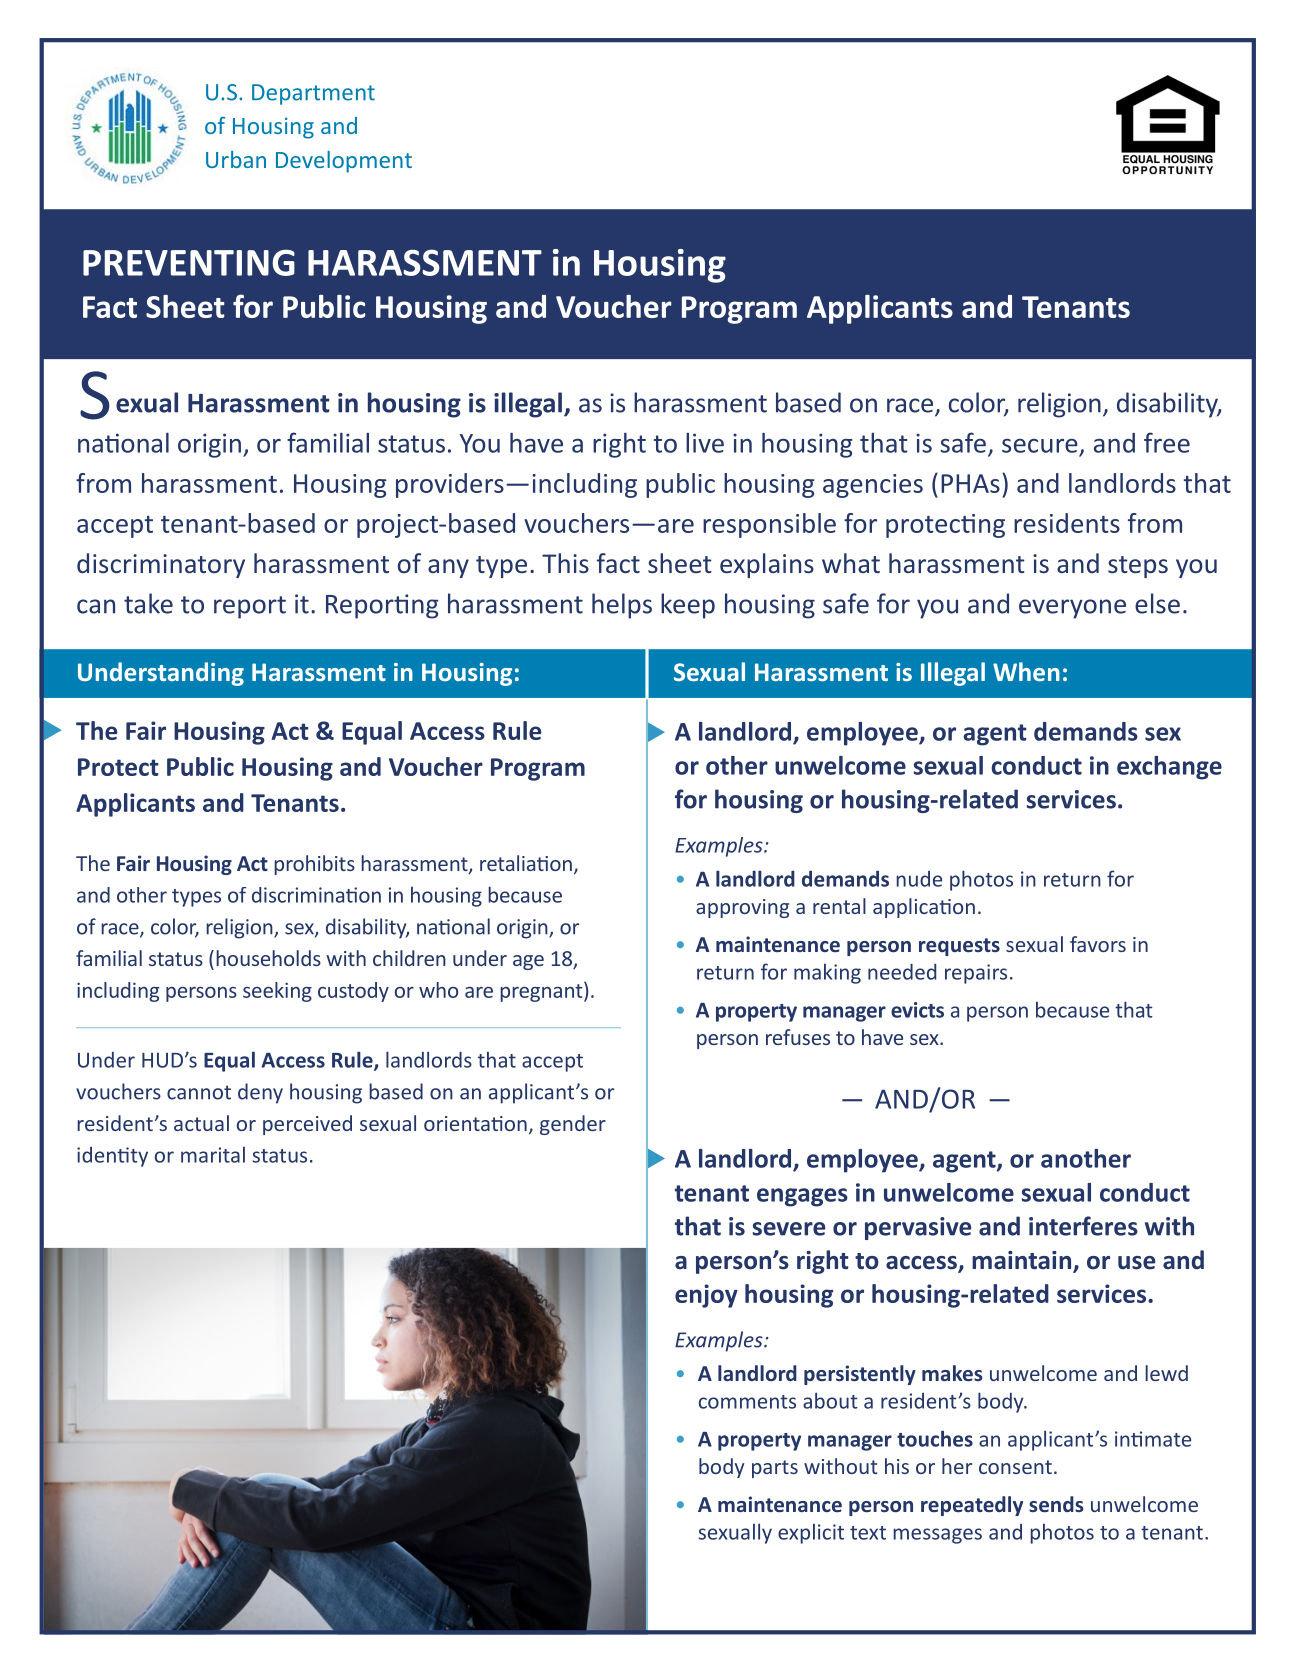 This screenshot has width=1294, height=1674. What do you see at coordinates (161, 565) in the screenshot?
I see `discriminatory` at bounding box center [161, 565].
